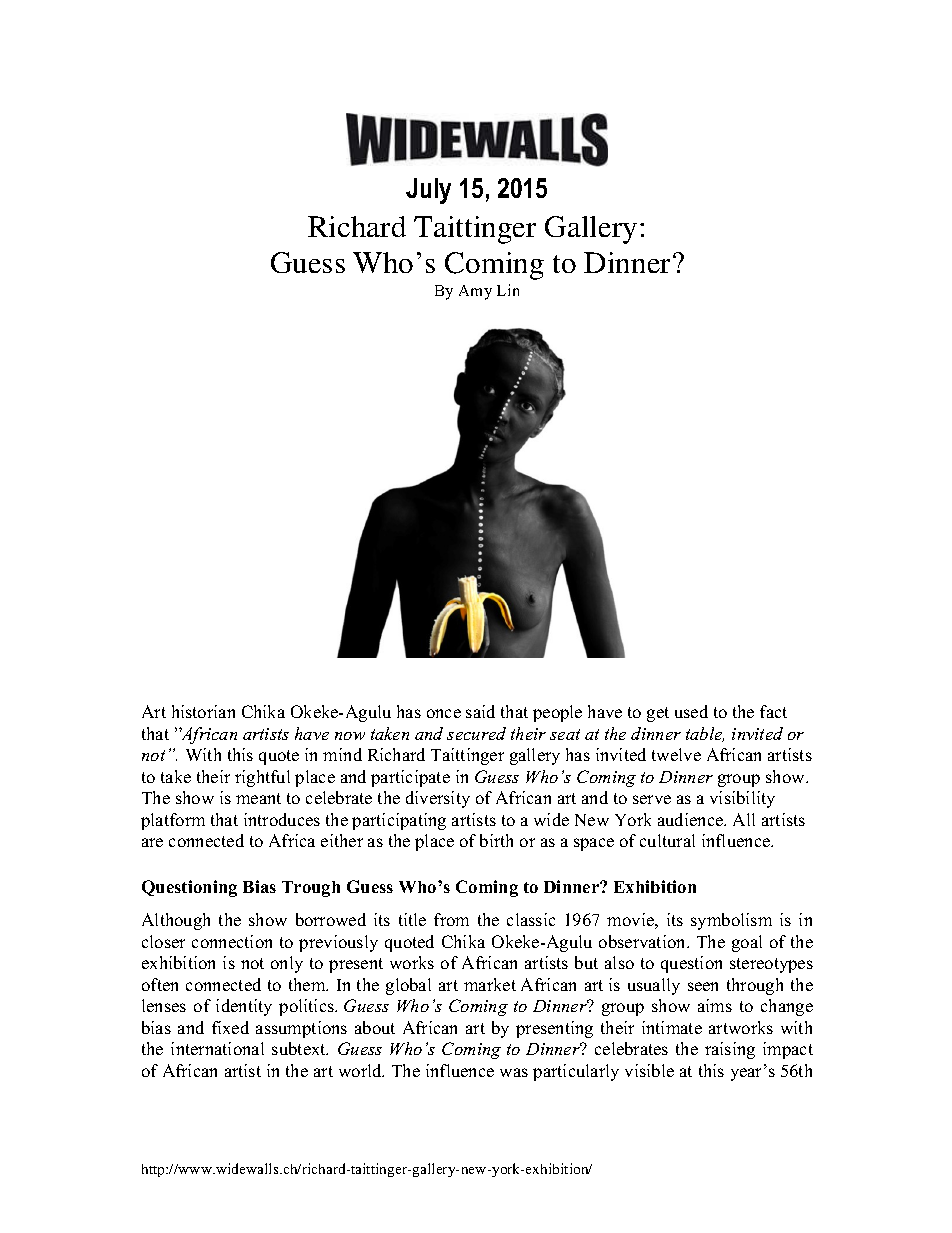  What do you see at coordinates (773, 711) in the screenshot?
I see `fact` at bounding box center [773, 711].
